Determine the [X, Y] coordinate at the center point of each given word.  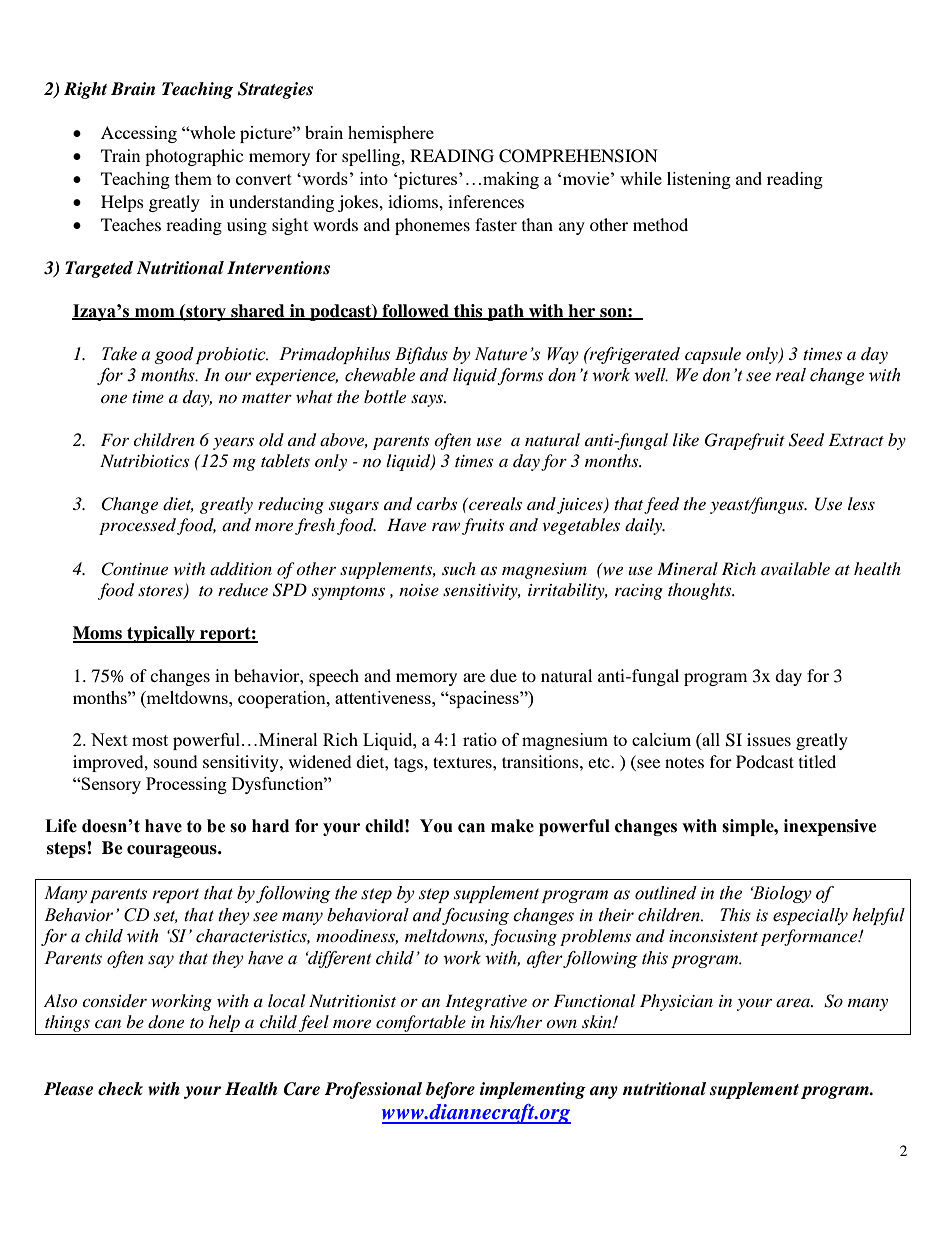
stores [161, 592]
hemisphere [391, 134]
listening [699, 180]
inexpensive [830, 827]
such [459, 568]
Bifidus [421, 355]
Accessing [139, 134]
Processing [186, 785]
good [174, 355]
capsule [713, 355]
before [450, 1090]
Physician [676, 1002]
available [795, 568]
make [512, 826]
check [120, 1089]
